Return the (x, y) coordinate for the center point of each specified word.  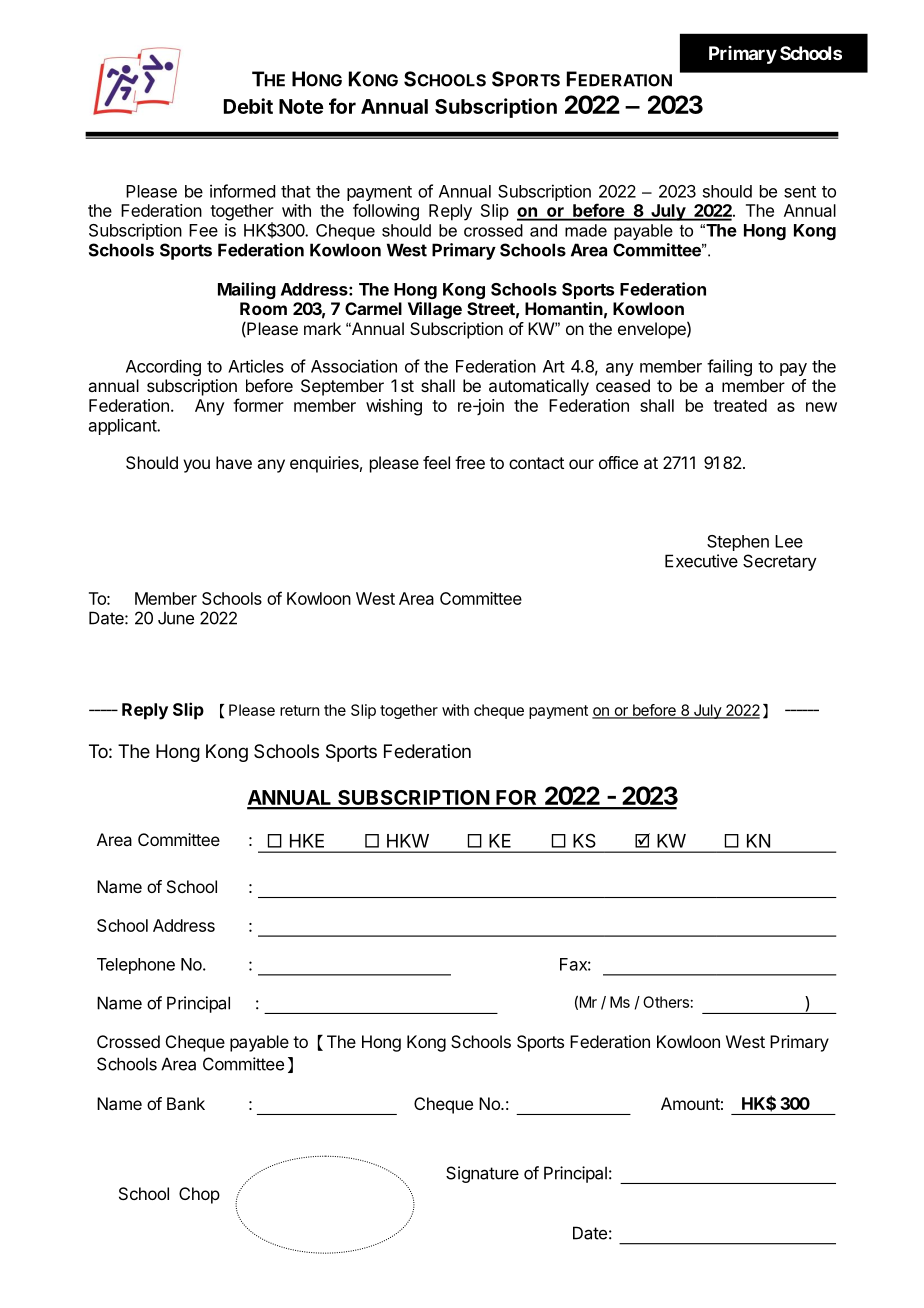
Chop (199, 1195)
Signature (482, 1174)
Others (666, 1002)
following (386, 212)
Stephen (738, 543)
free (470, 462)
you (196, 466)
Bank (186, 1103)
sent (800, 192)
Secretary (780, 562)
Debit (248, 106)
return (299, 710)
